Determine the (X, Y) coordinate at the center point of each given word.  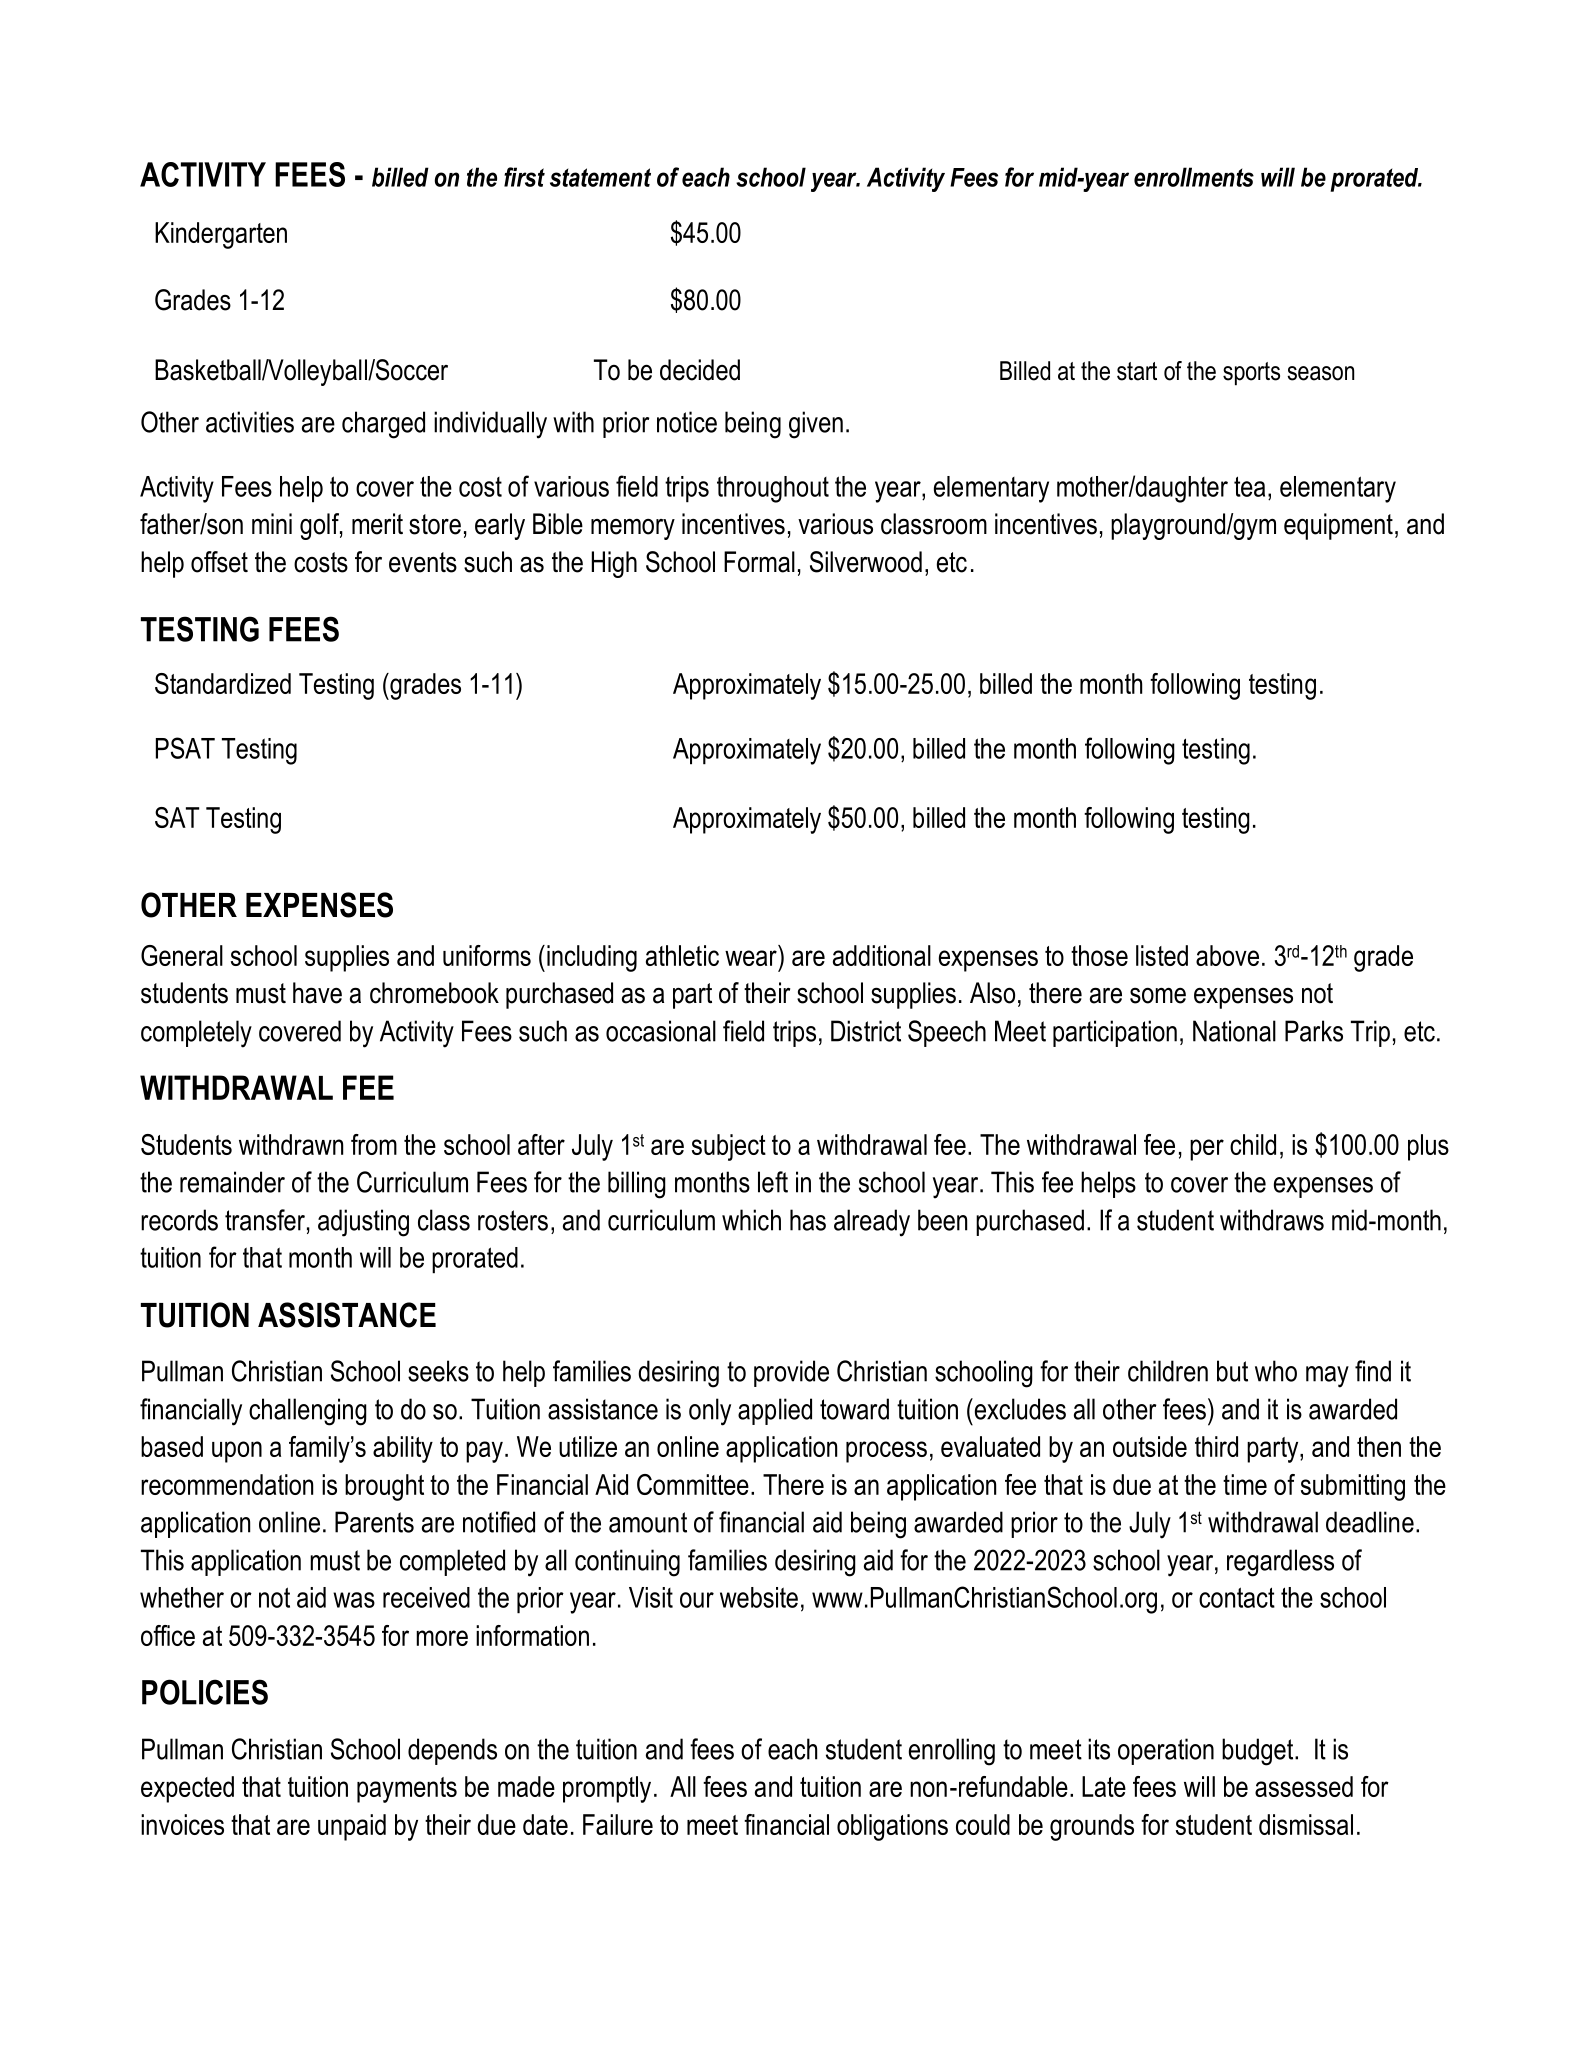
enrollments (1194, 177)
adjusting (363, 1223)
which (751, 1220)
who (1276, 1371)
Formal (759, 562)
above (1227, 955)
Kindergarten (221, 235)
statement (600, 177)
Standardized (223, 683)
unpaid (352, 1827)
